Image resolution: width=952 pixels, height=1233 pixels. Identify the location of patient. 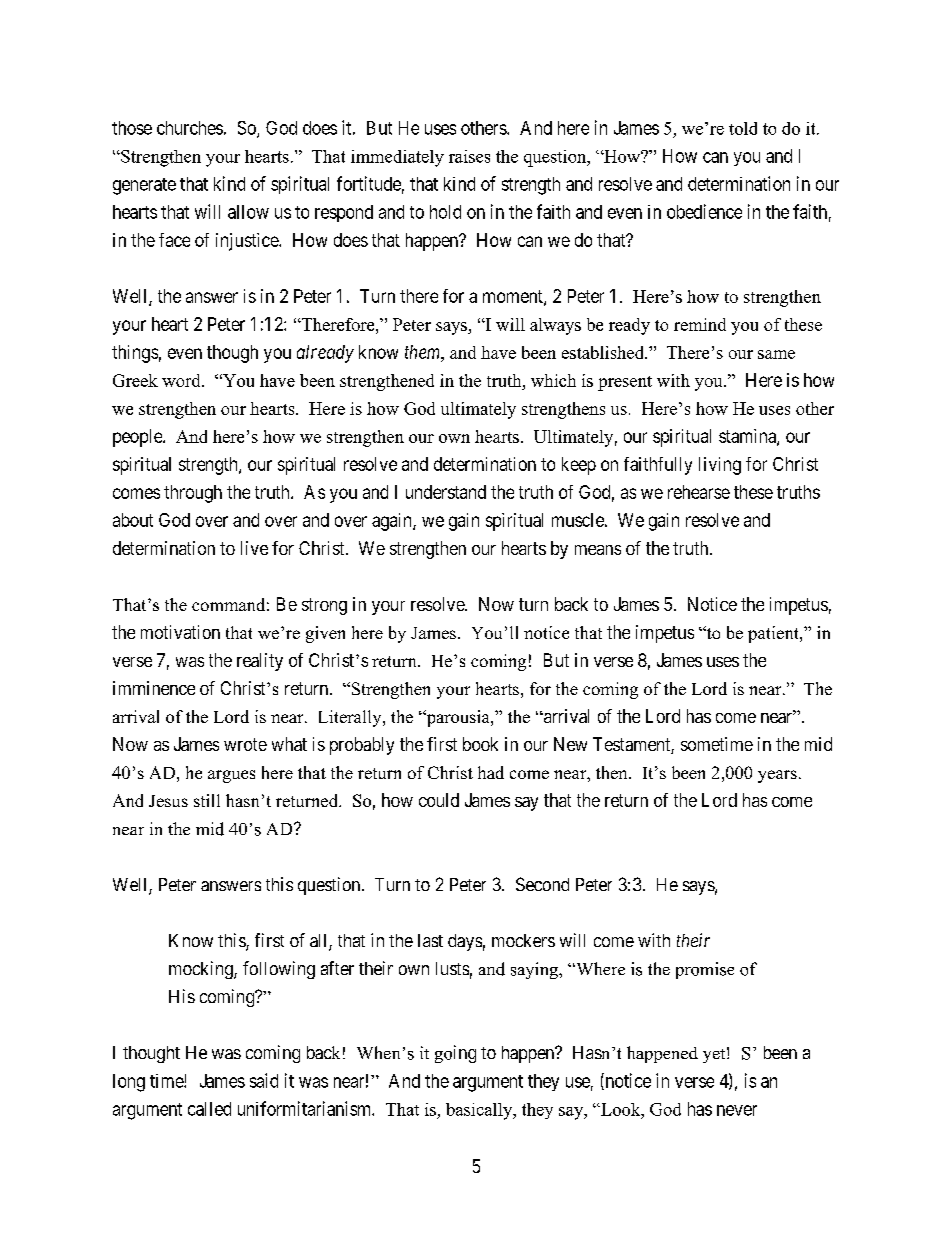
(774, 634).
